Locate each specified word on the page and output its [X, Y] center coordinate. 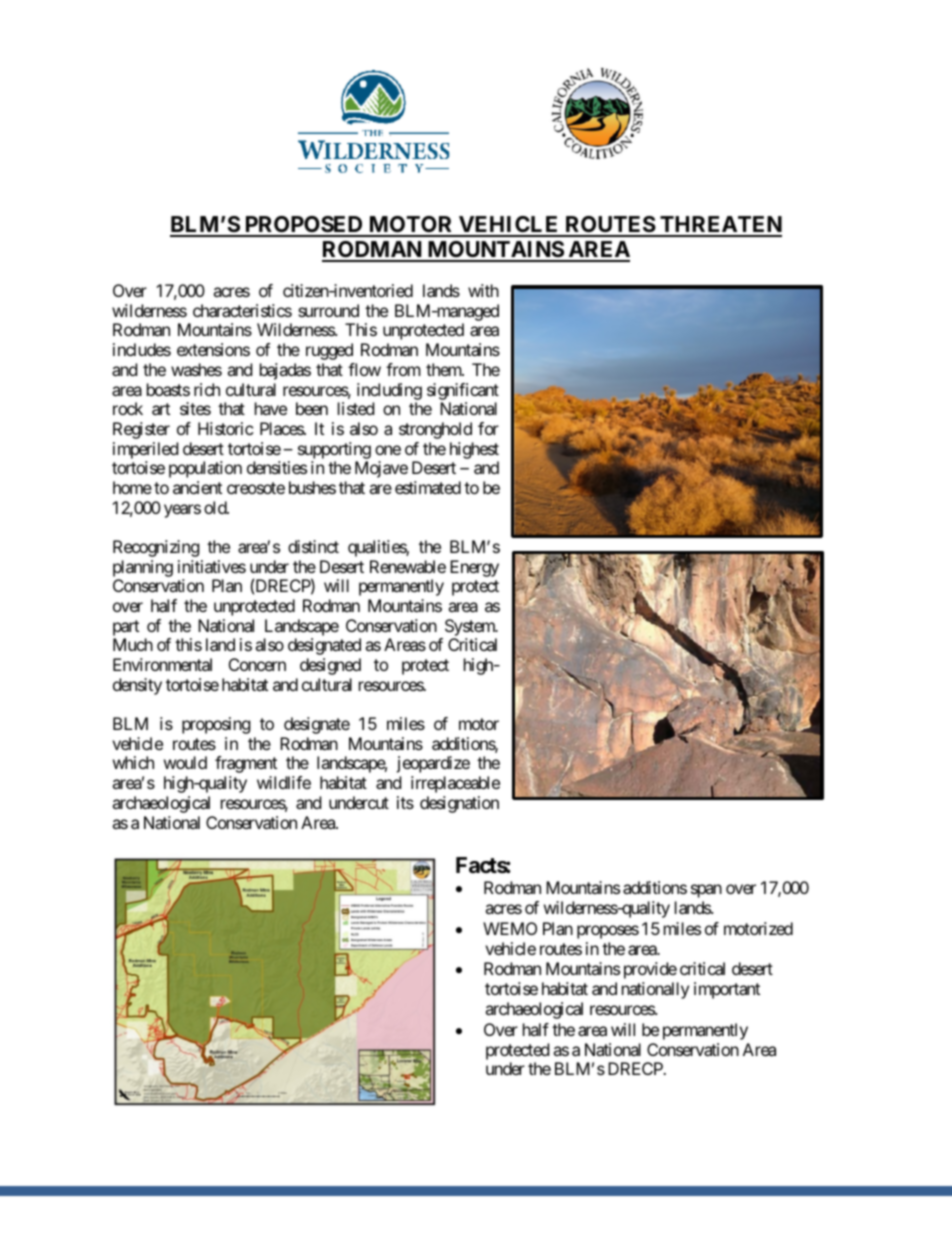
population [205, 469]
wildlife [284, 782]
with [483, 290]
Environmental [162, 664]
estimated [428, 487]
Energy [474, 568]
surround [328, 310]
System [471, 627]
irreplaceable [455, 784]
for [488, 428]
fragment [246, 764]
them [444, 369]
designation [459, 804]
